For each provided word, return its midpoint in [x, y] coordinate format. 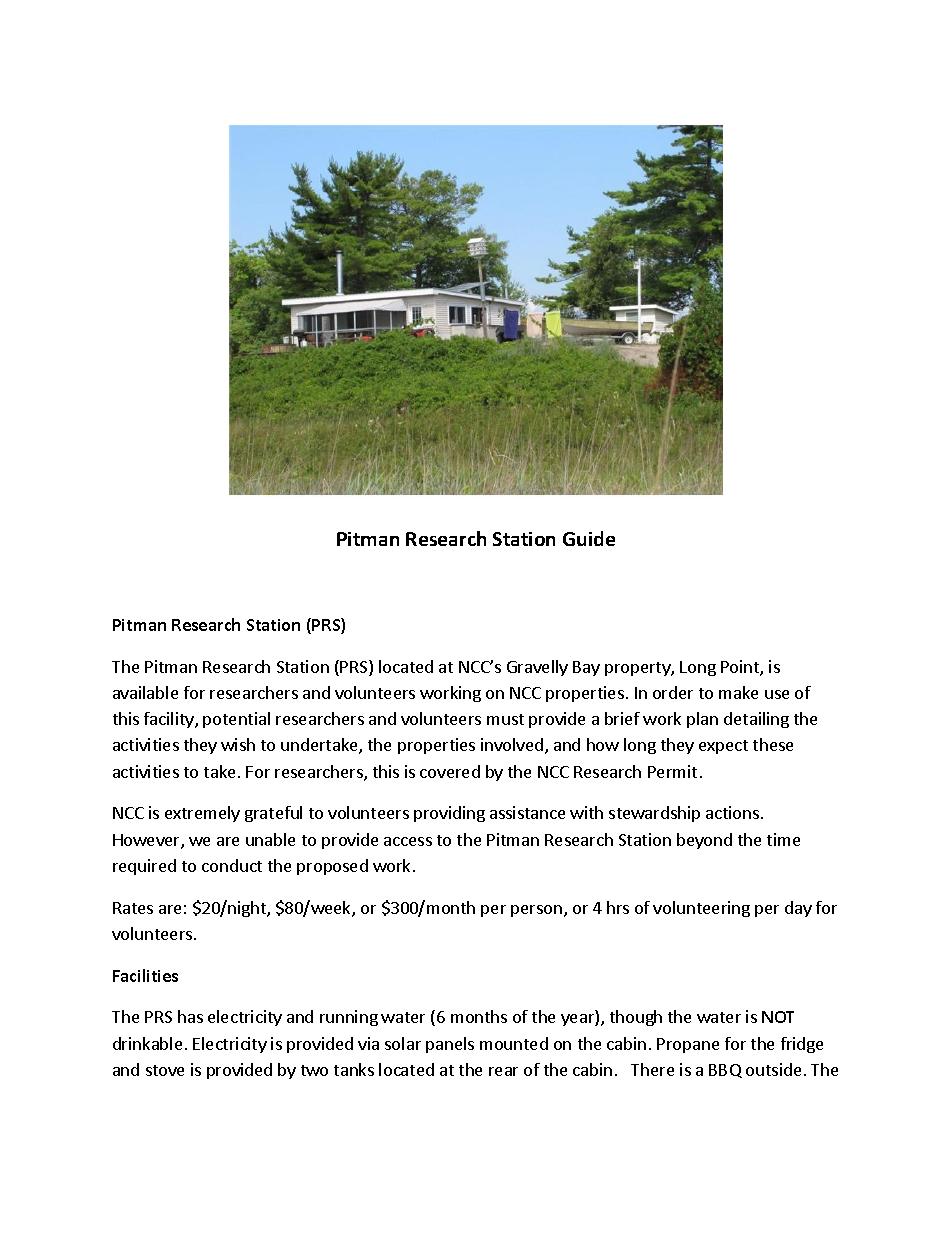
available [145, 692]
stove [165, 1070]
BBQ [725, 1071]
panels [450, 1045]
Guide [589, 538]
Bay [586, 668]
